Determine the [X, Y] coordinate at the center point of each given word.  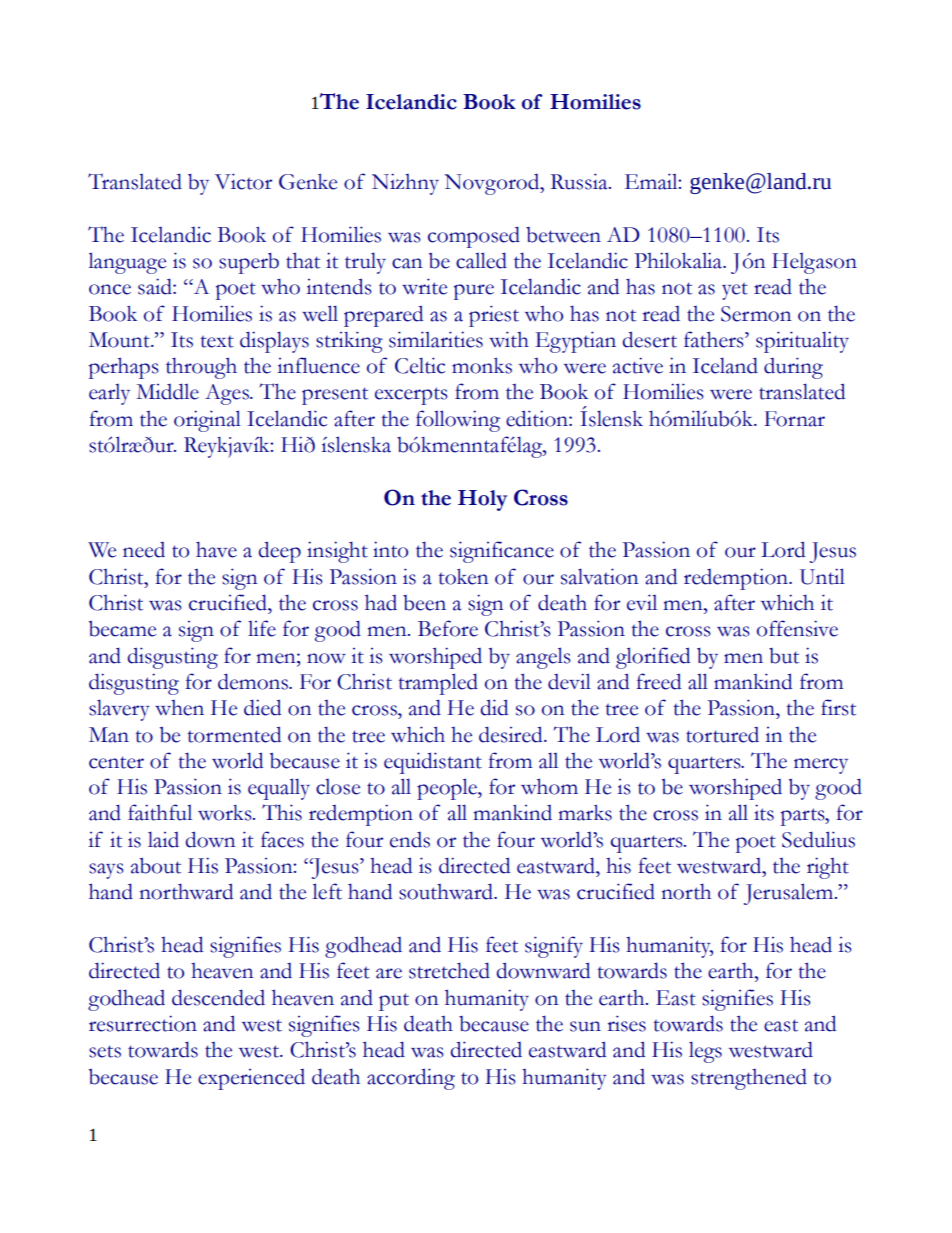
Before [448, 628]
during [793, 368]
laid [163, 839]
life [262, 628]
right [828, 868]
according [411, 1079]
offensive [797, 628]
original [207, 421]
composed [474, 237]
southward [447, 891]
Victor [243, 181]
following [458, 421]
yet [735, 291]
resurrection [143, 1023]
